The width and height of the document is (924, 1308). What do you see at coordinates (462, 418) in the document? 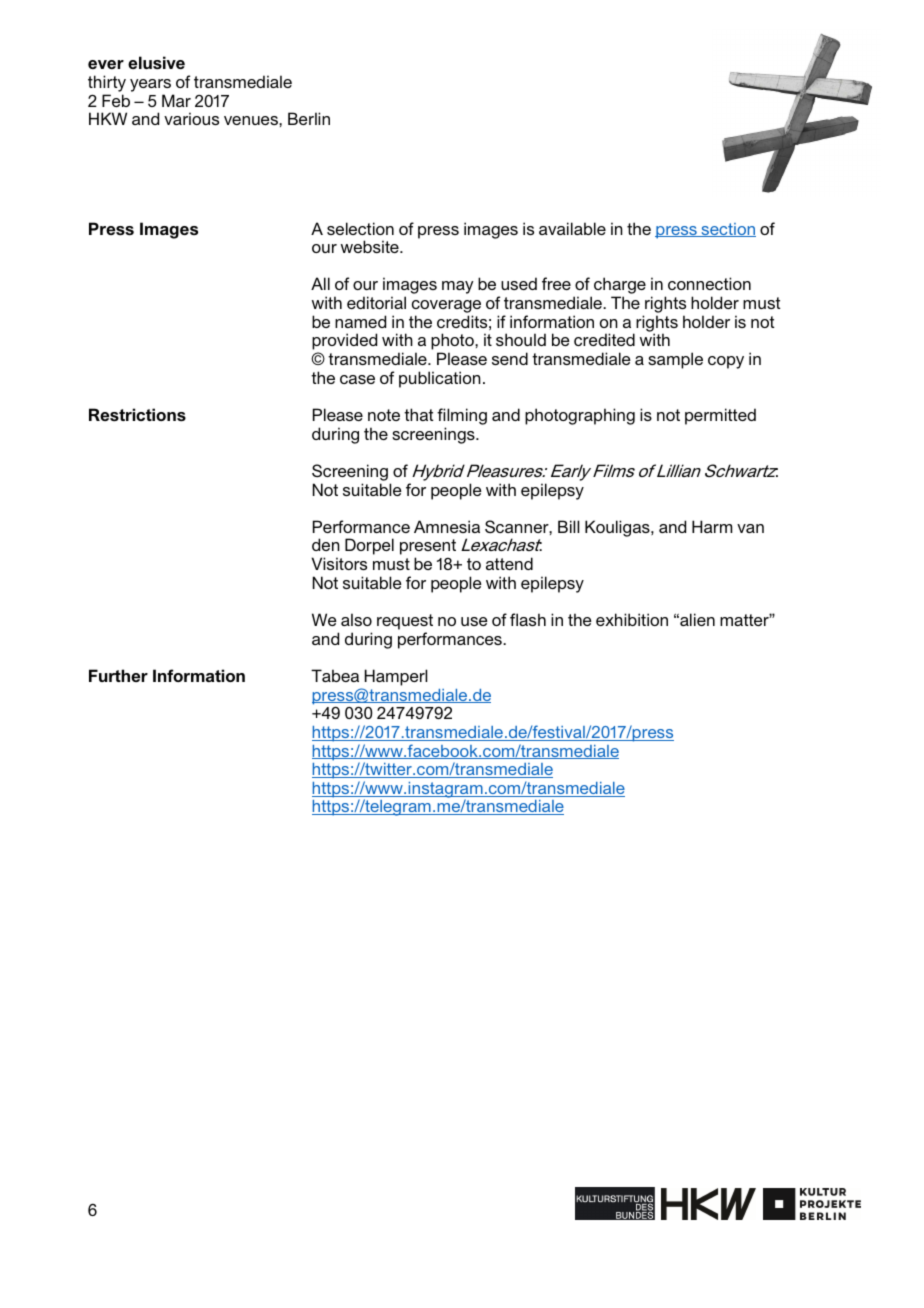
I see `filming` at bounding box center [462, 418].
